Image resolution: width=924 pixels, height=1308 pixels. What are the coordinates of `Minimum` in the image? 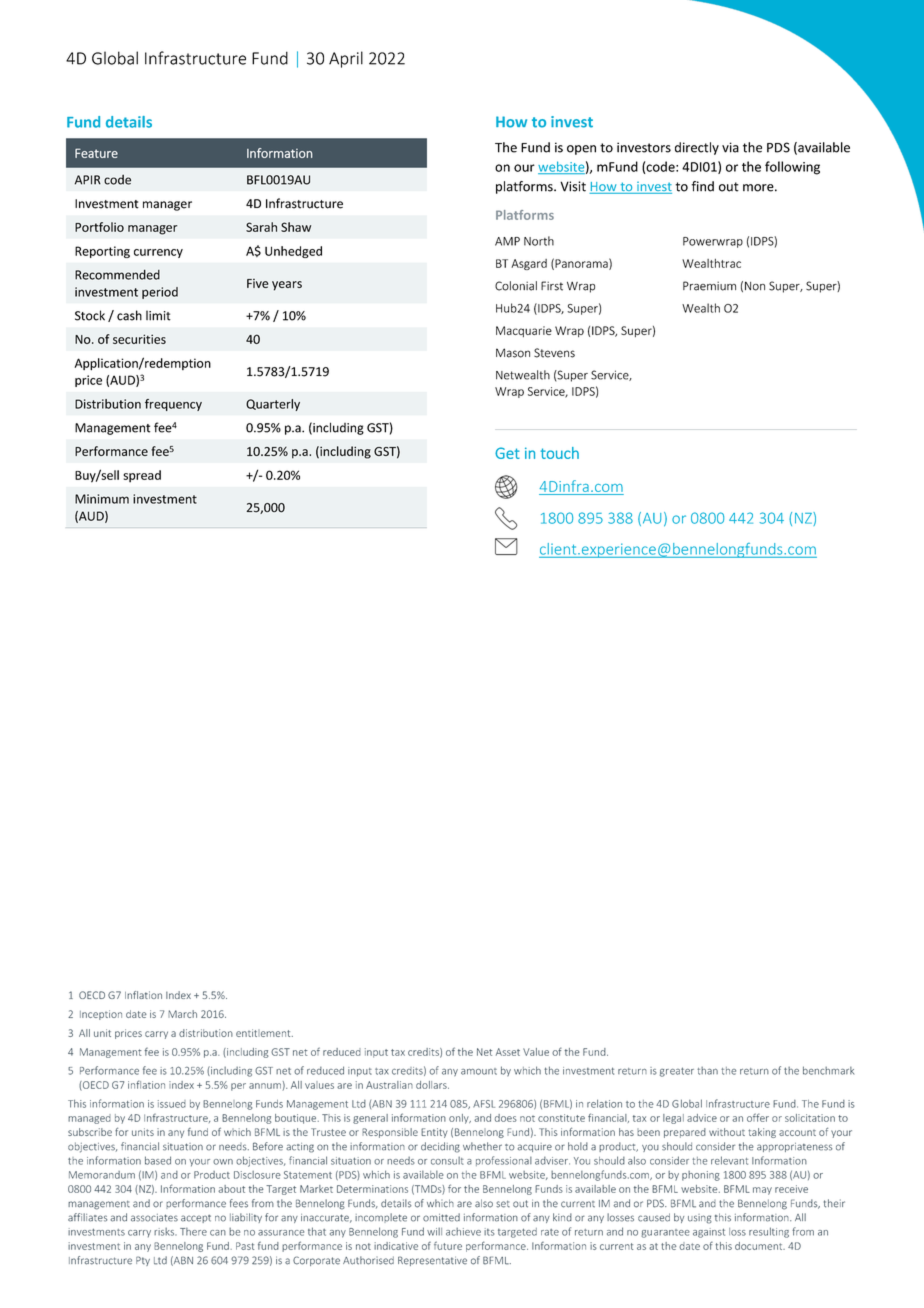 It's located at (102, 499).
